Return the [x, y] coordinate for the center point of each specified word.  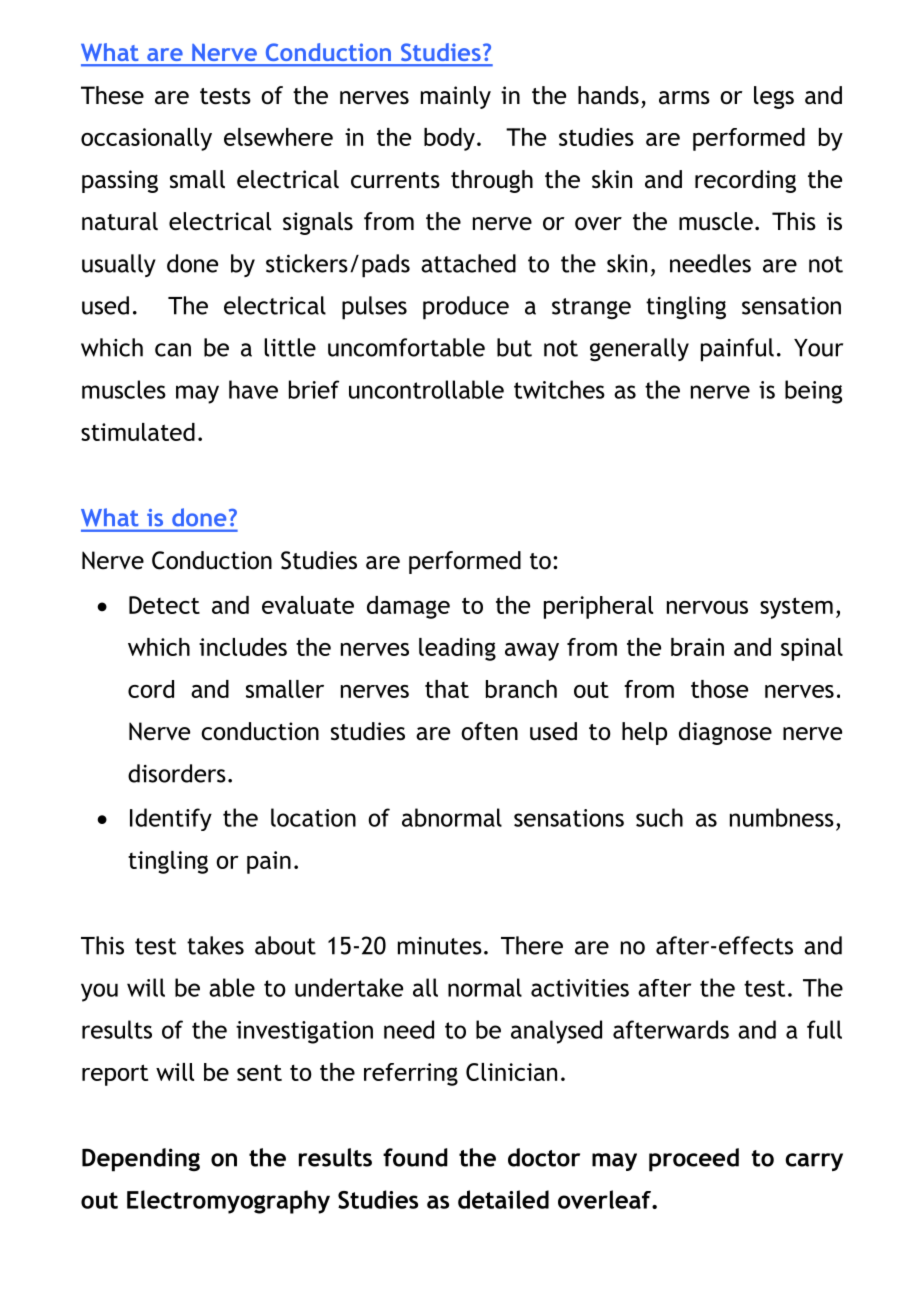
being [813, 392]
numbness [782, 817]
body [449, 139]
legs [774, 97]
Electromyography [228, 1202]
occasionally [146, 139]
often [489, 731]
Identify [171, 819]
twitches [559, 389]
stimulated [138, 432]
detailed [503, 1199]
